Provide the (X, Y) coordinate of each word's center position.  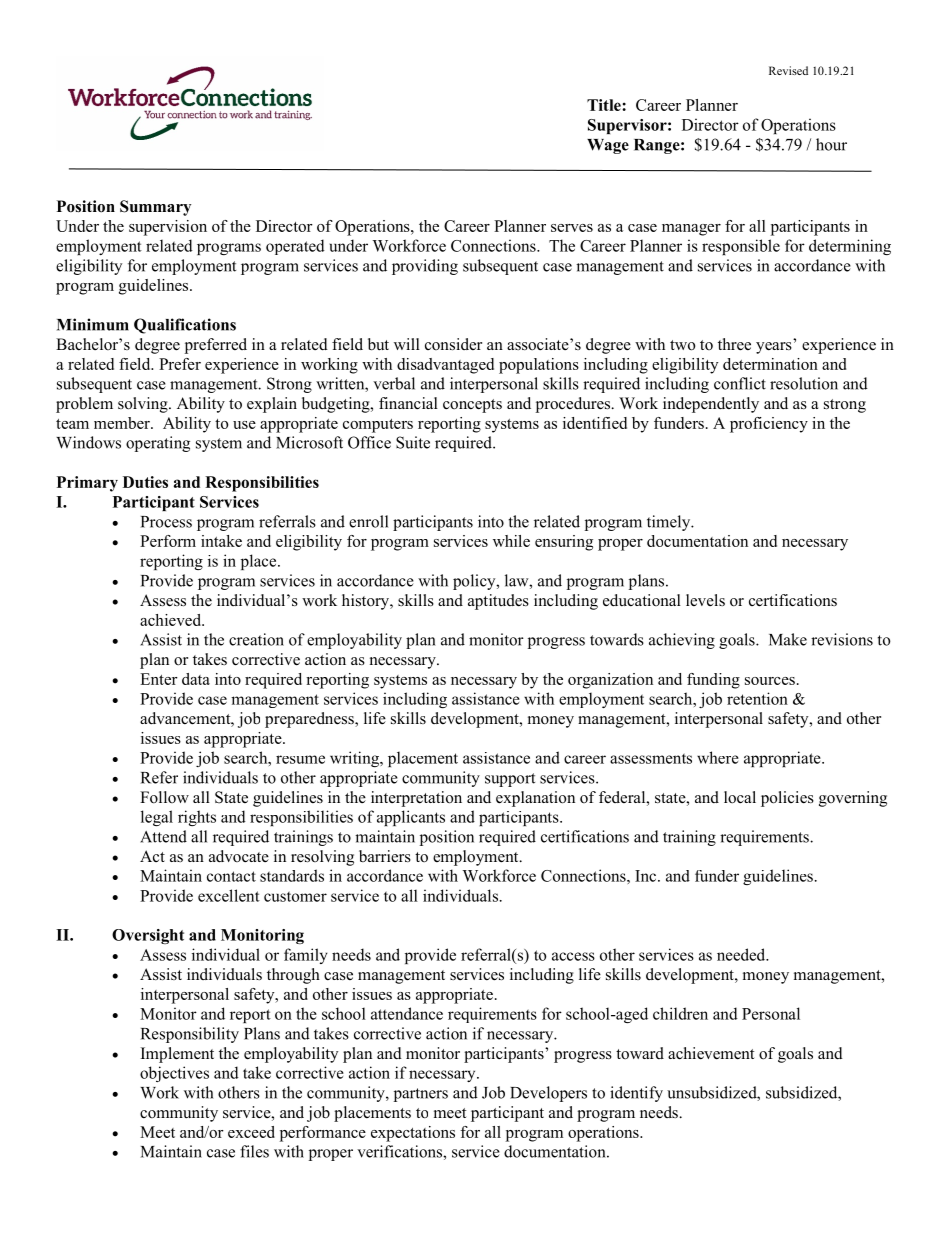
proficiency (769, 425)
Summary (155, 208)
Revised (788, 70)
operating (158, 444)
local (740, 797)
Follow (164, 797)
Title (605, 105)
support (510, 780)
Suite (413, 442)
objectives (174, 1074)
